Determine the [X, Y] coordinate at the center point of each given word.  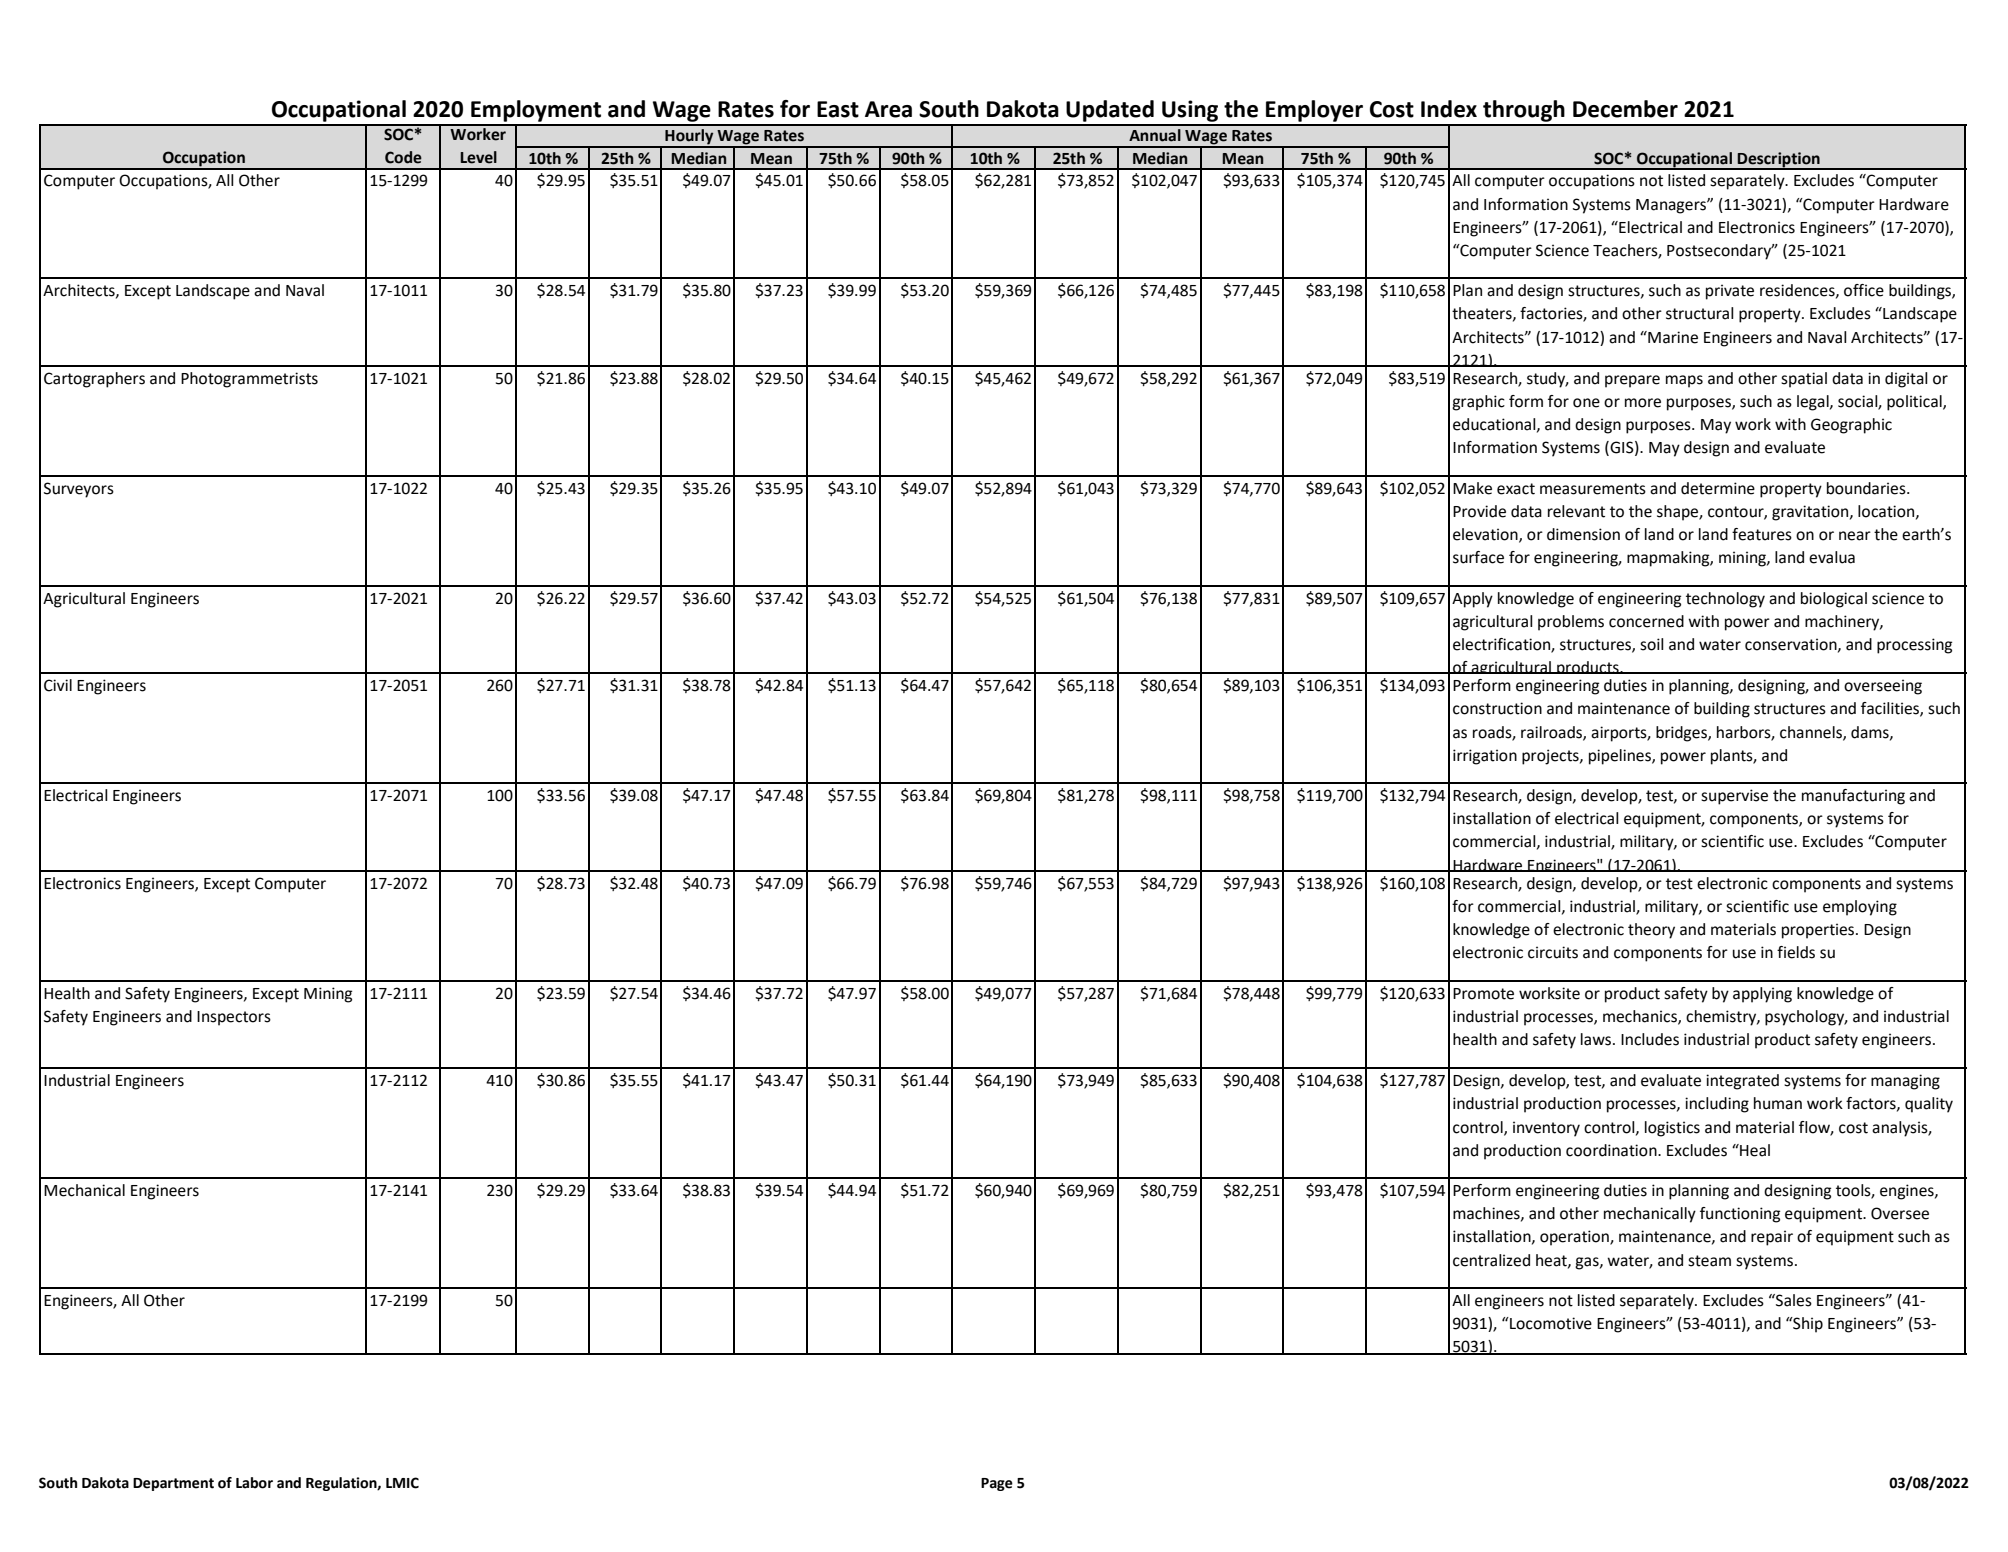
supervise [1734, 797]
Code [403, 157]
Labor [254, 1483]
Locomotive [1550, 1323]
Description [1779, 160]
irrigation [1485, 757]
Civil [58, 685]
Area [888, 109]
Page [997, 1484]
